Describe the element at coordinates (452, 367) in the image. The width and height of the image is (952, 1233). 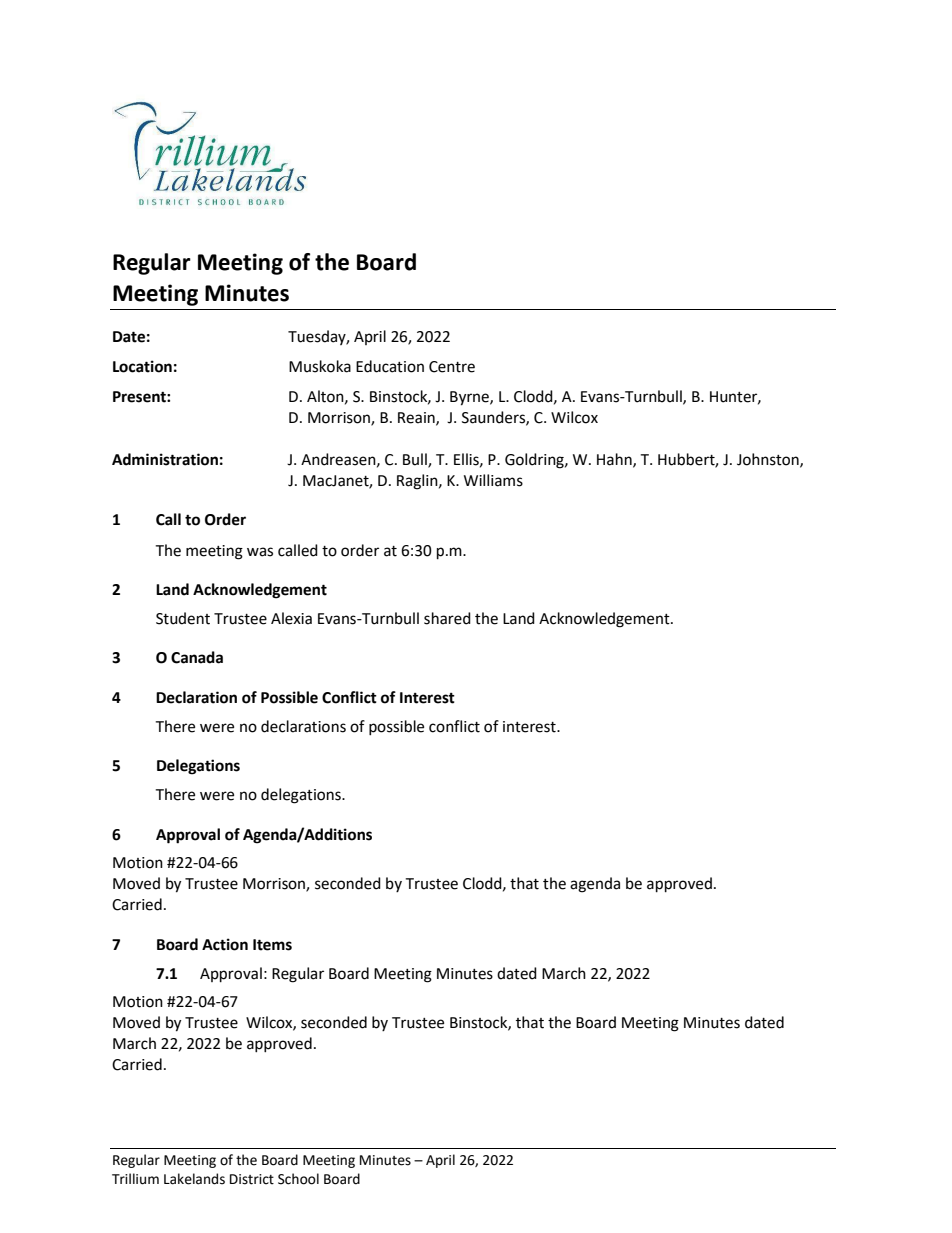
I see `Centre` at that location.
